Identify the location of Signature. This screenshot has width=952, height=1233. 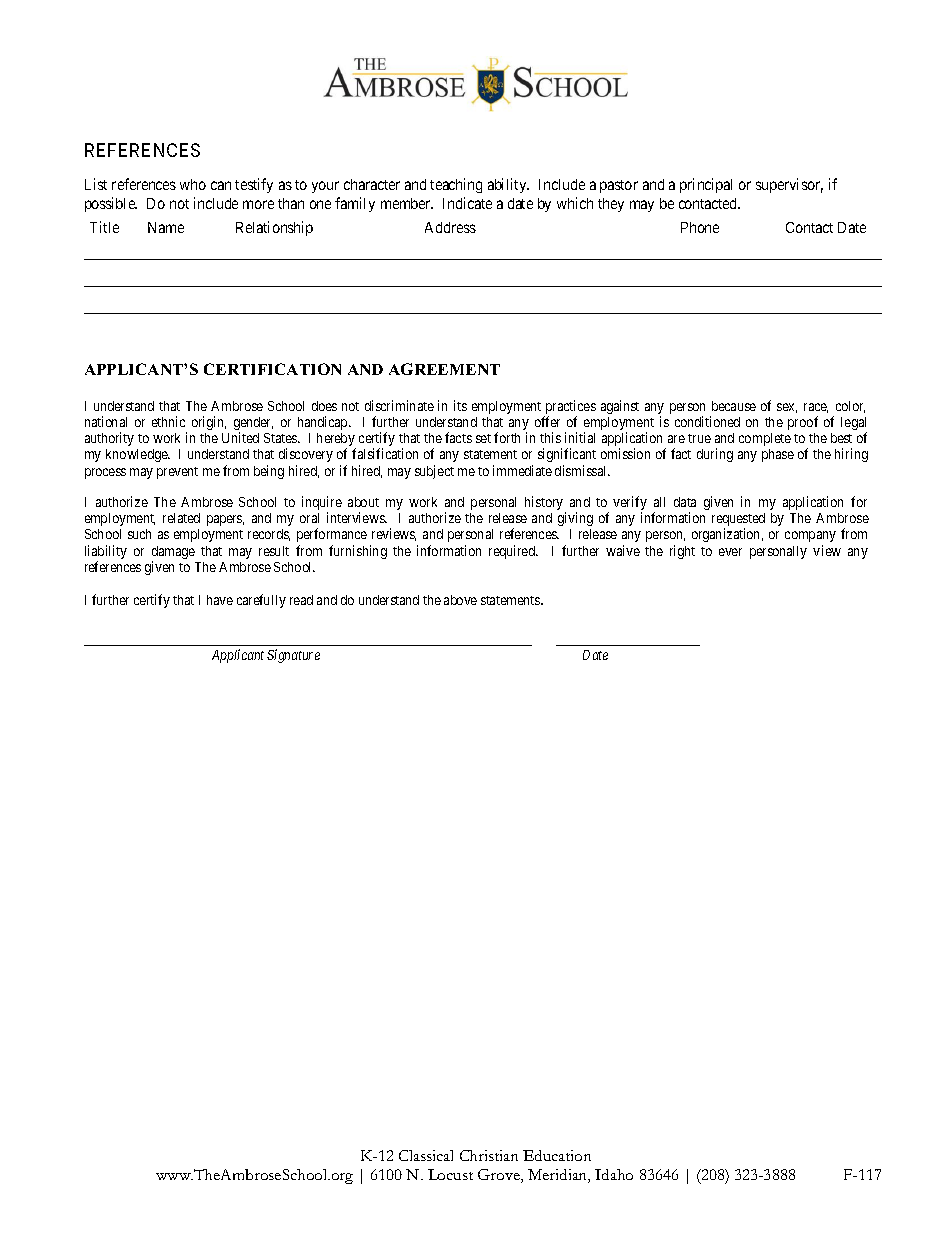
(293, 656).
